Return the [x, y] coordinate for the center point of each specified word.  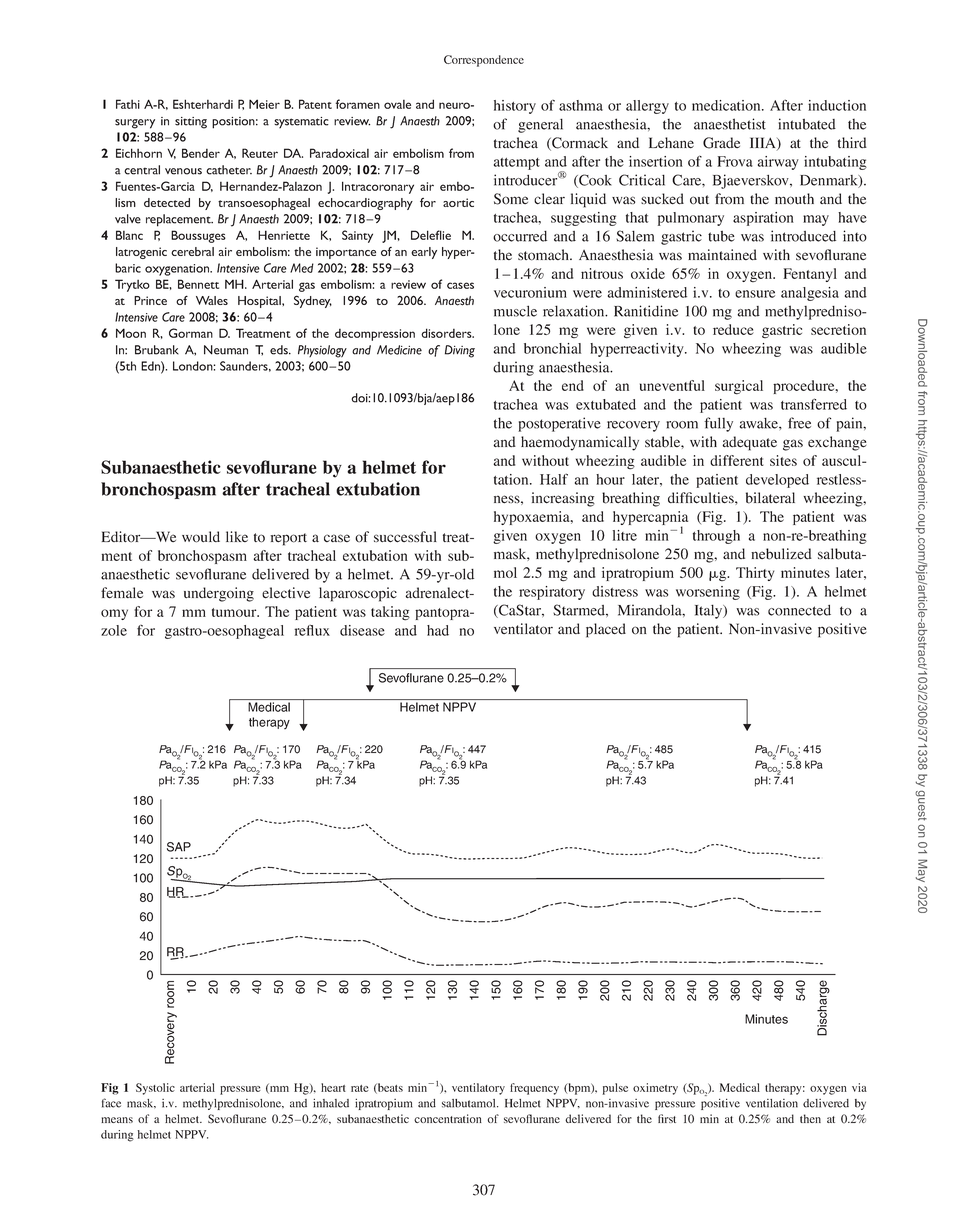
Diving [460, 351]
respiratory [552, 593]
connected [799, 610]
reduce [733, 329]
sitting [191, 123]
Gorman [191, 333]
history [515, 107]
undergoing [219, 594]
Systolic [155, 1089]
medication [727, 105]
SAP [179, 847]
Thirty [755, 574]
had [438, 630]
